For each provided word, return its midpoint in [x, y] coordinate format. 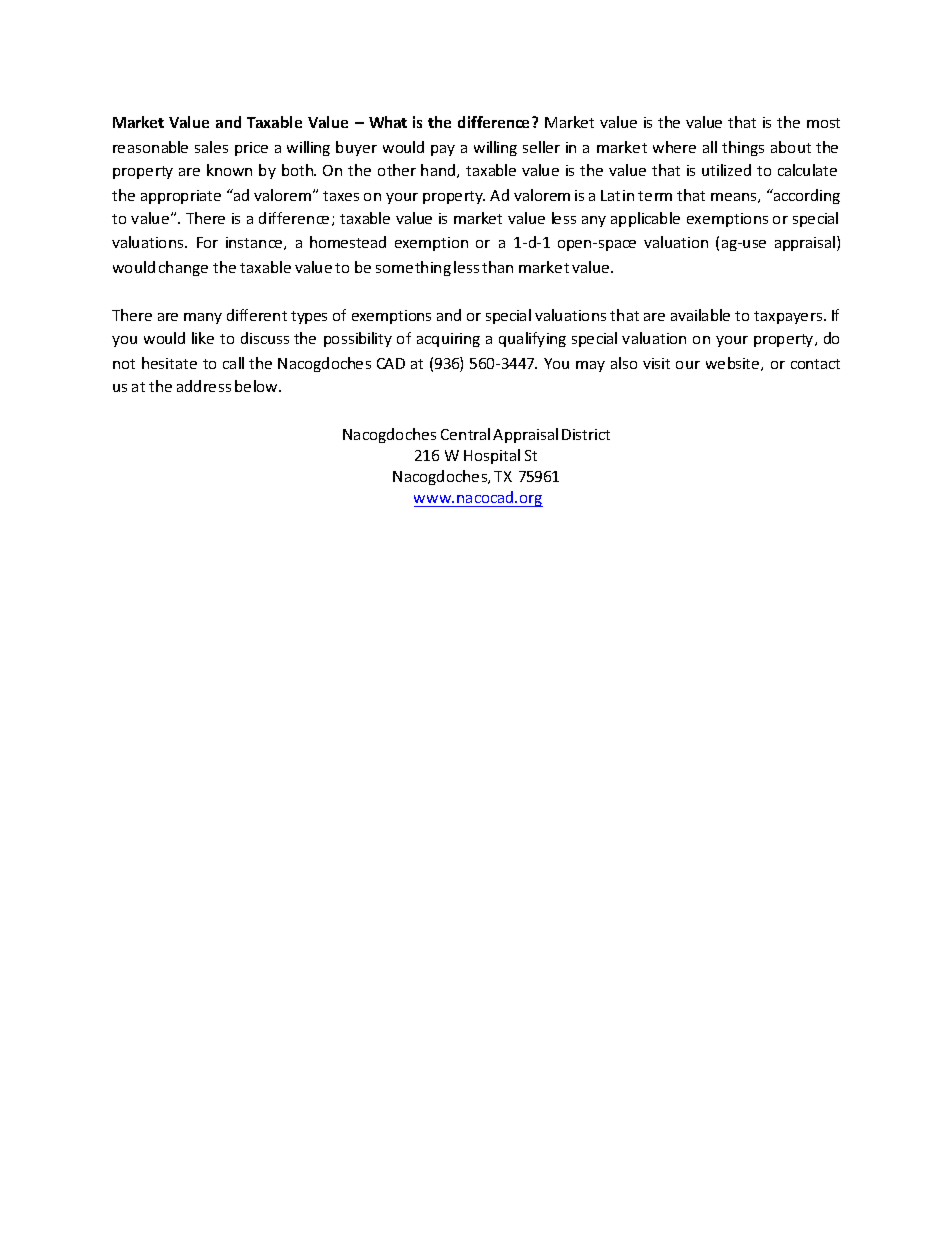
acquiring [448, 340]
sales [211, 147]
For [207, 242]
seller [541, 147]
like [203, 338]
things [743, 148]
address [204, 386]
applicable [645, 219]
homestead [348, 242]
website [734, 364]
